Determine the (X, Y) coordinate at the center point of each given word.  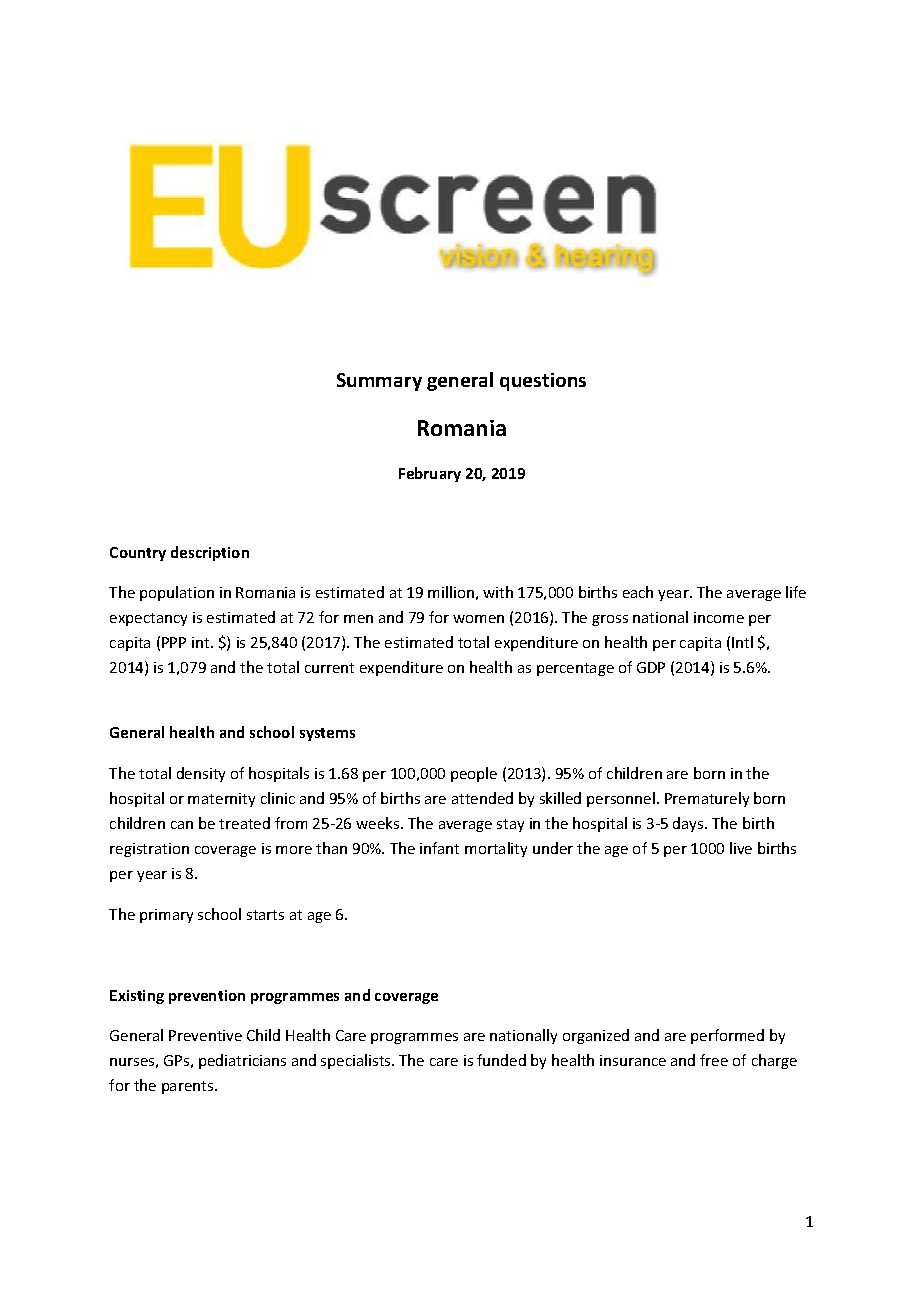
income (719, 617)
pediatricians (242, 1061)
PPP (174, 642)
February (430, 474)
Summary (379, 382)
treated (244, 823)
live (741, 848)
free (714, 1060)
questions (543, 382)
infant (439, 848)
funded (501, 1060)
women (478, 619)
